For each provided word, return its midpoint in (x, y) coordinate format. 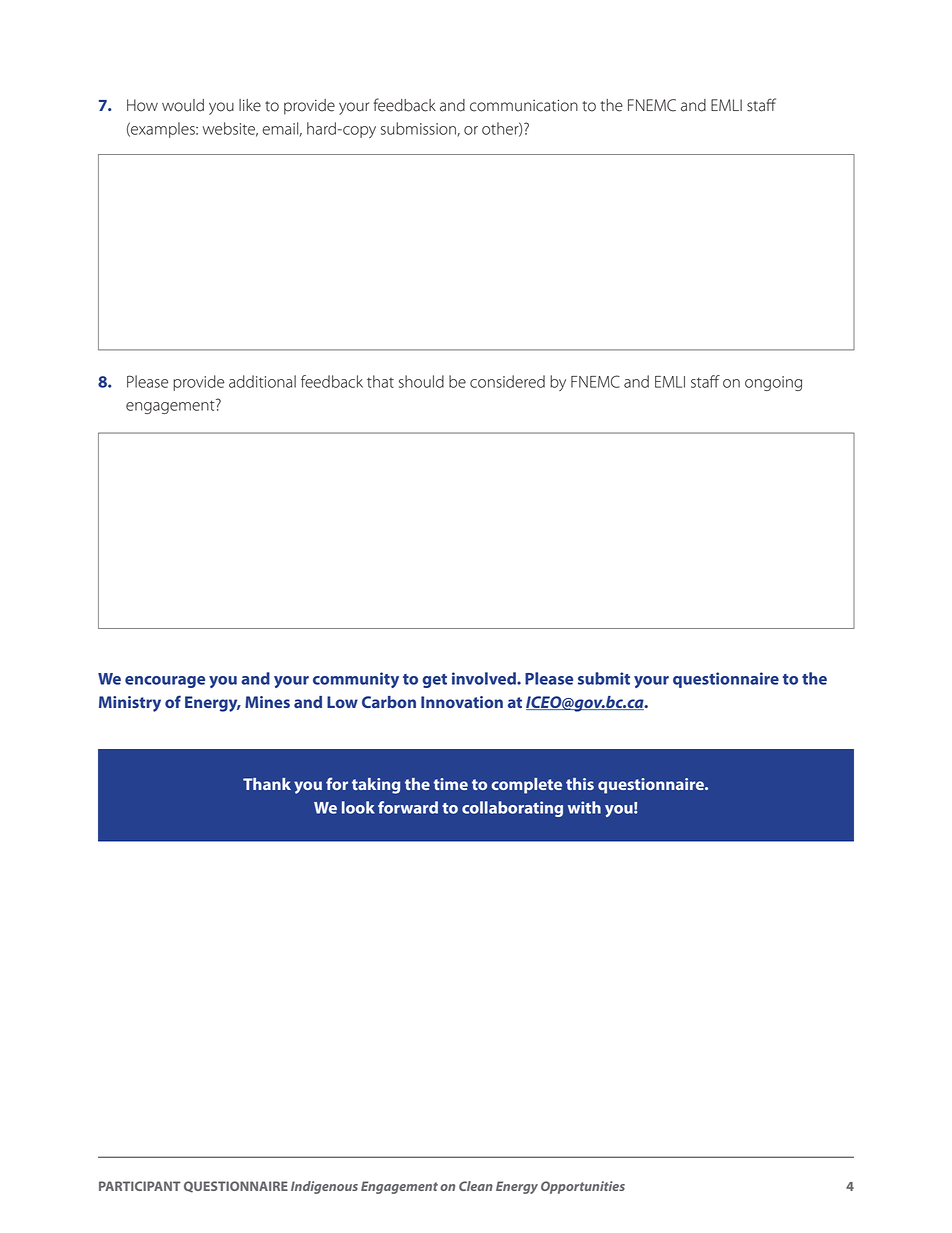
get (434, 681)
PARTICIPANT (140, 1186)
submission (419, 129)
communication (524, 105)
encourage (165, 682)
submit (604, 678)
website (230, 129)
